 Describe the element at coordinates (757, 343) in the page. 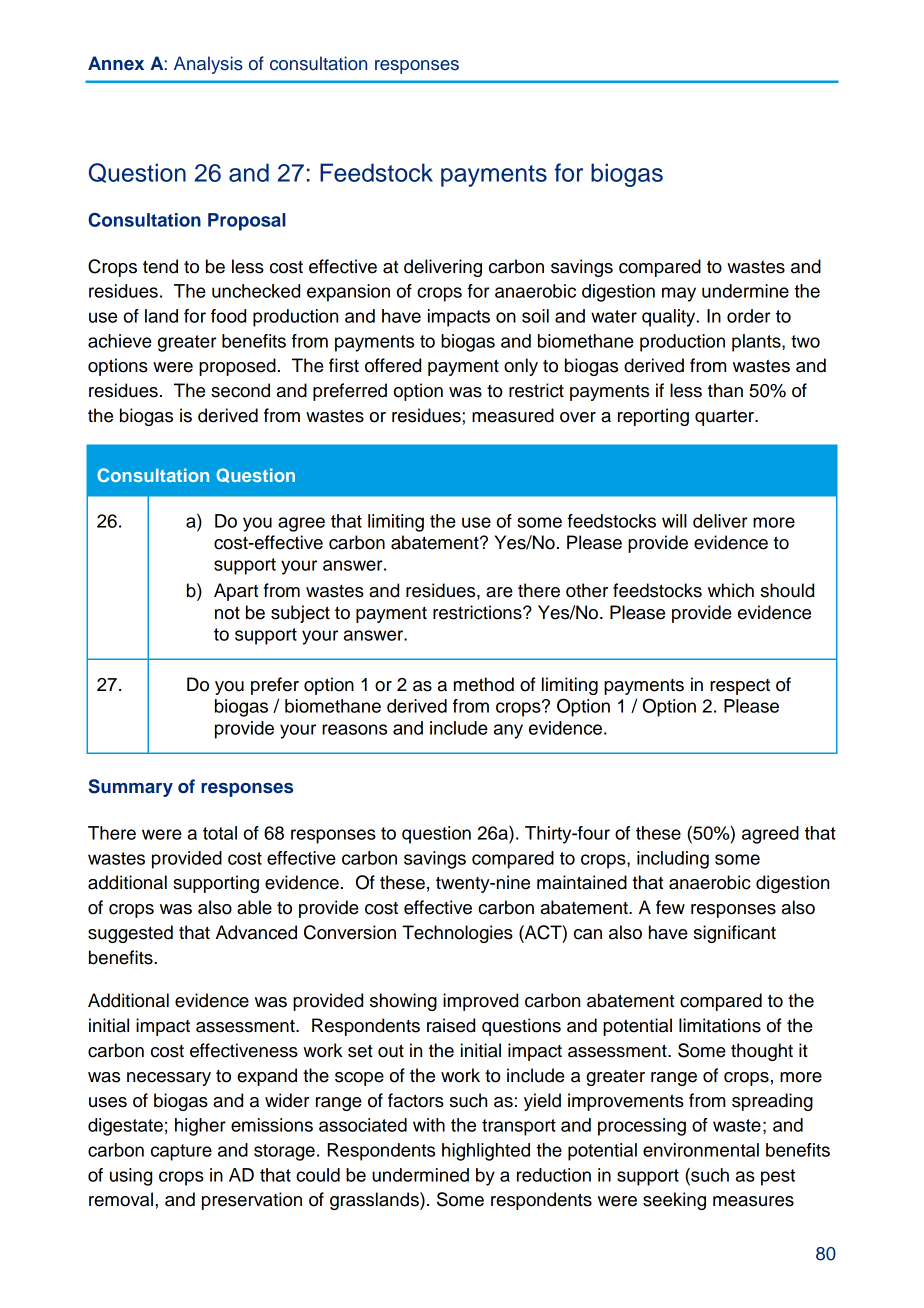

I see `plants` at that location.
